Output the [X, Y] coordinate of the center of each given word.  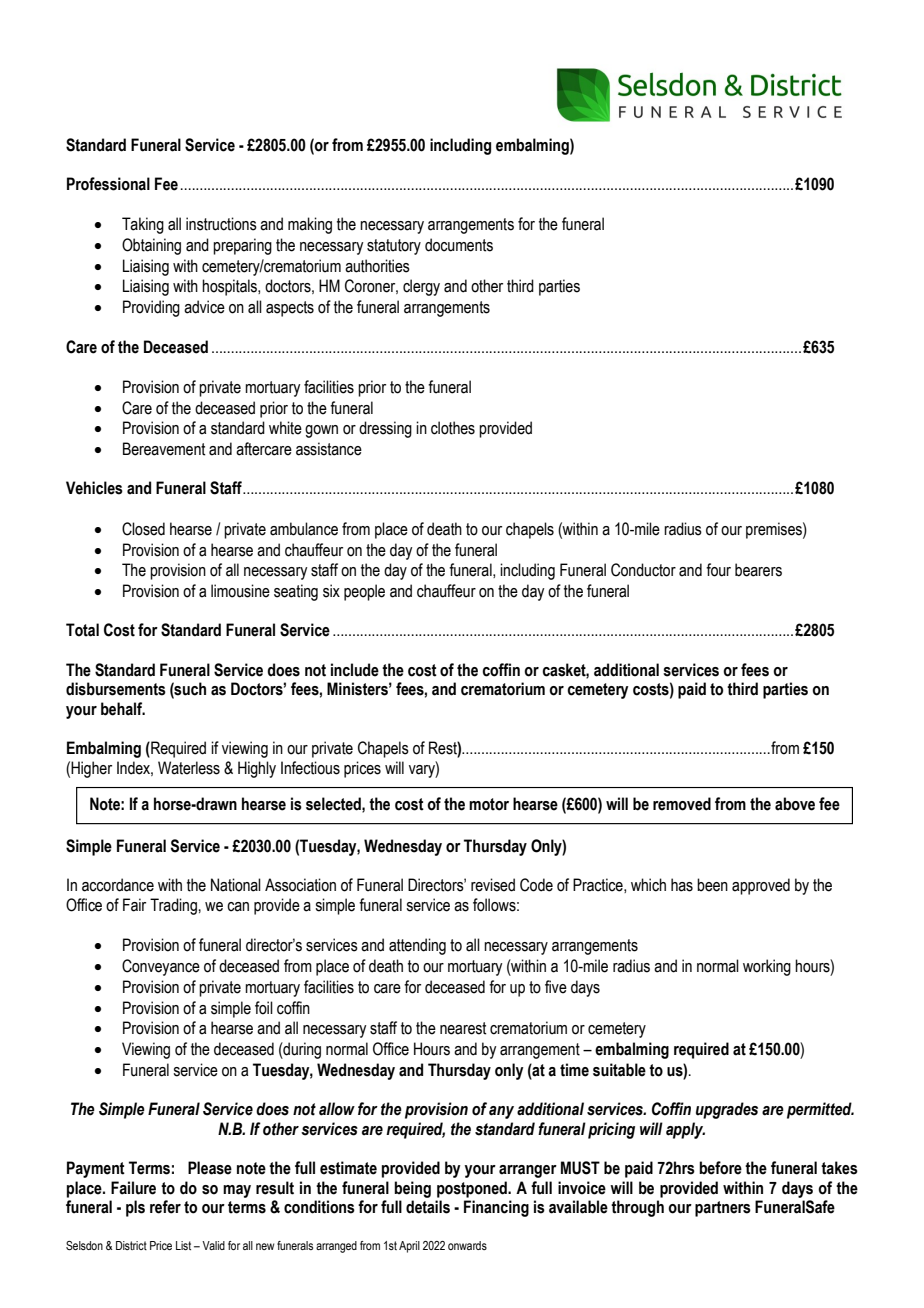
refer [165, 1207]
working [767, 967]
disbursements [116, 689]
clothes [453, 428]
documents [459, 245]
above [795, 804]
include [355, 670]
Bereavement [164, 449]
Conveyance [161, 967]
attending [417, 946]
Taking [143, 225]
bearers [758, 570]
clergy [421, 287]
